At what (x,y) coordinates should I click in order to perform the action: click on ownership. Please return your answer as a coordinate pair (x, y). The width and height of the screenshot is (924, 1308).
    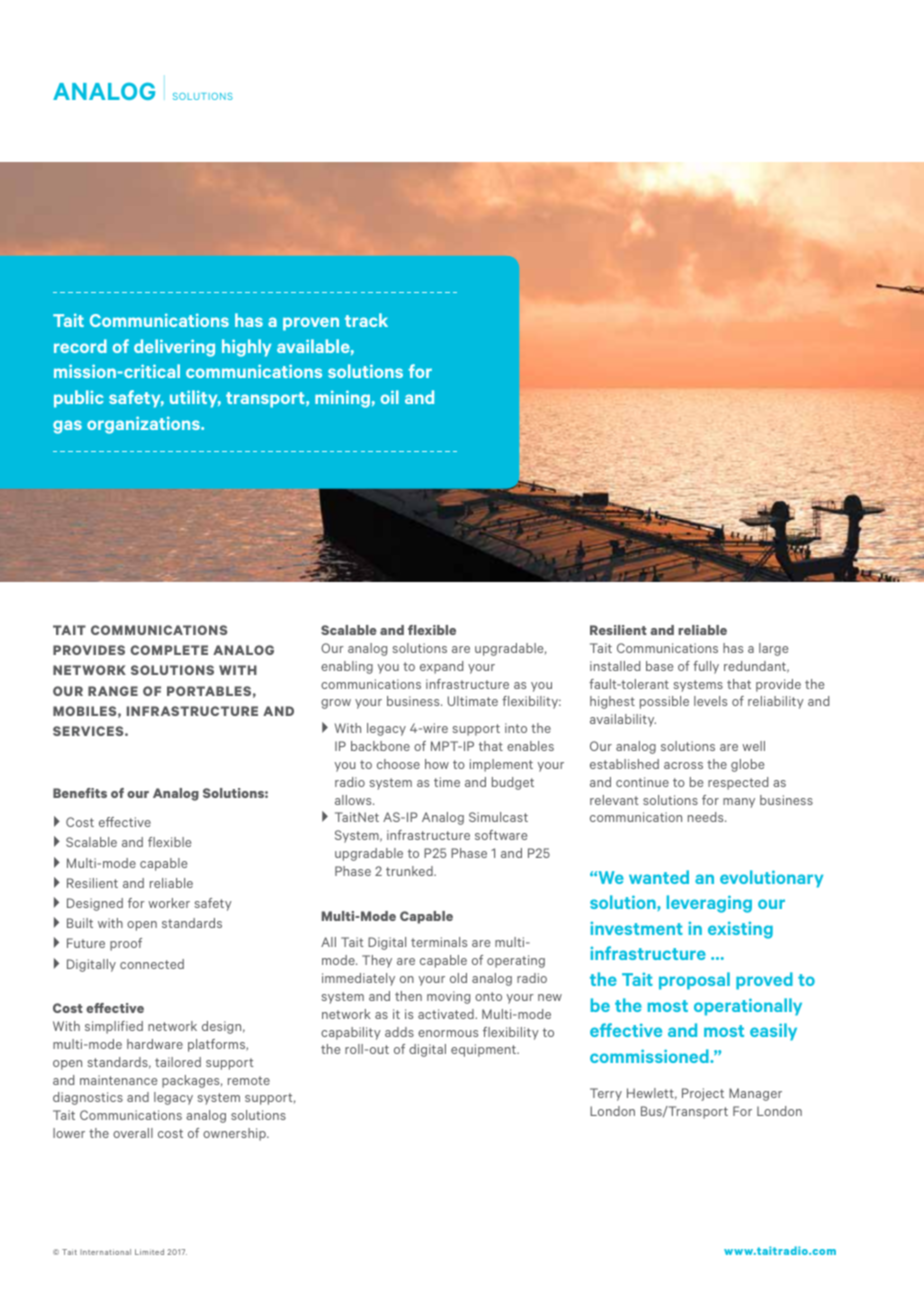
    Looking at the image, I should click on (235, 1134).
